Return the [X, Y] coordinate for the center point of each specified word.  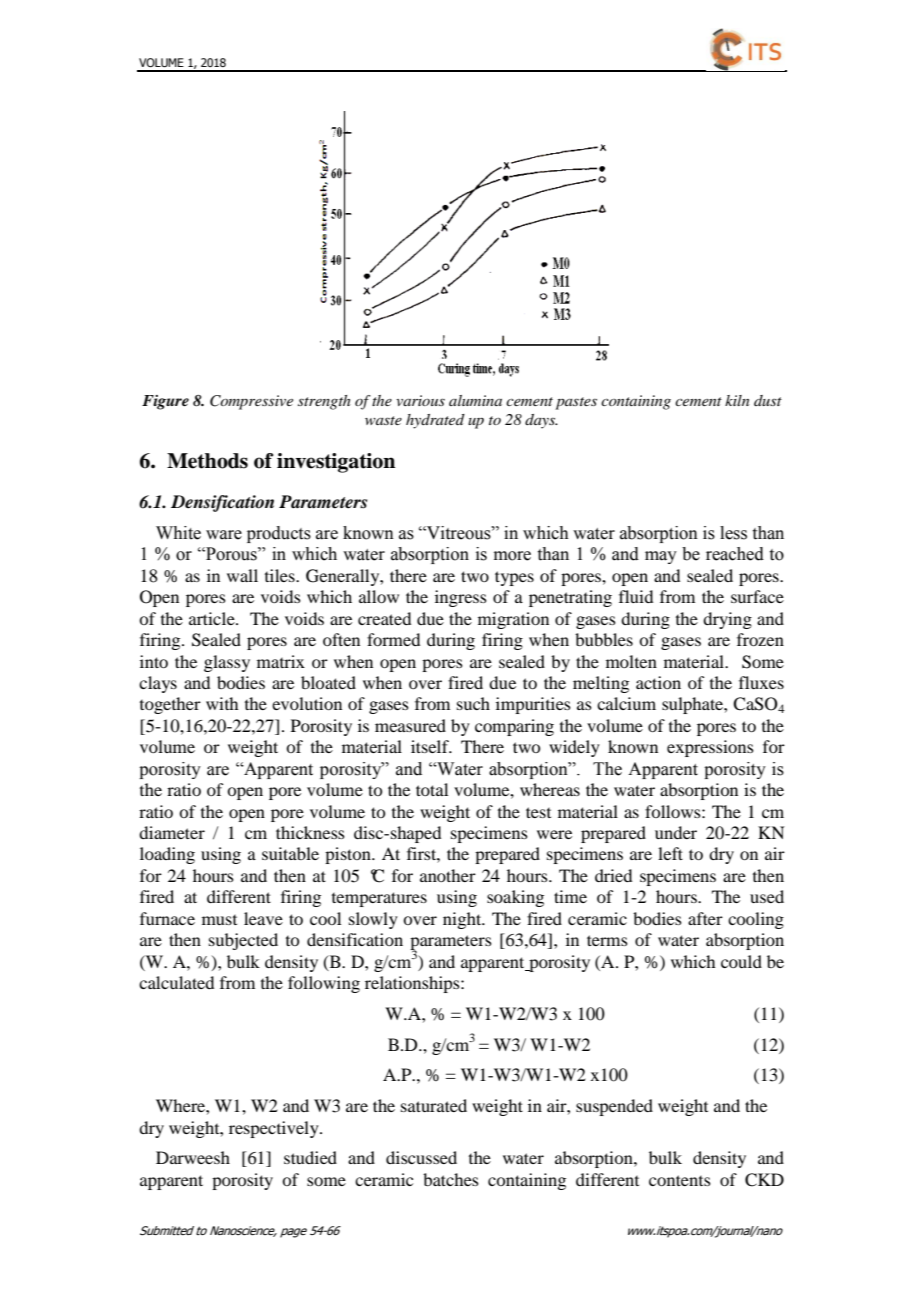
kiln [737, 400]
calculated [176, 982]
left [670, 853]
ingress [461, 598]
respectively [275, 1129]
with [222, 703]
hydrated [435, 421]
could [741, 961]
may [661, 557]
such [473, 703]
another [448, 875]
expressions [710, 748]
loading [167, 855]
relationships [413, 984]
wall [242, 575]
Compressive [251, 402]
